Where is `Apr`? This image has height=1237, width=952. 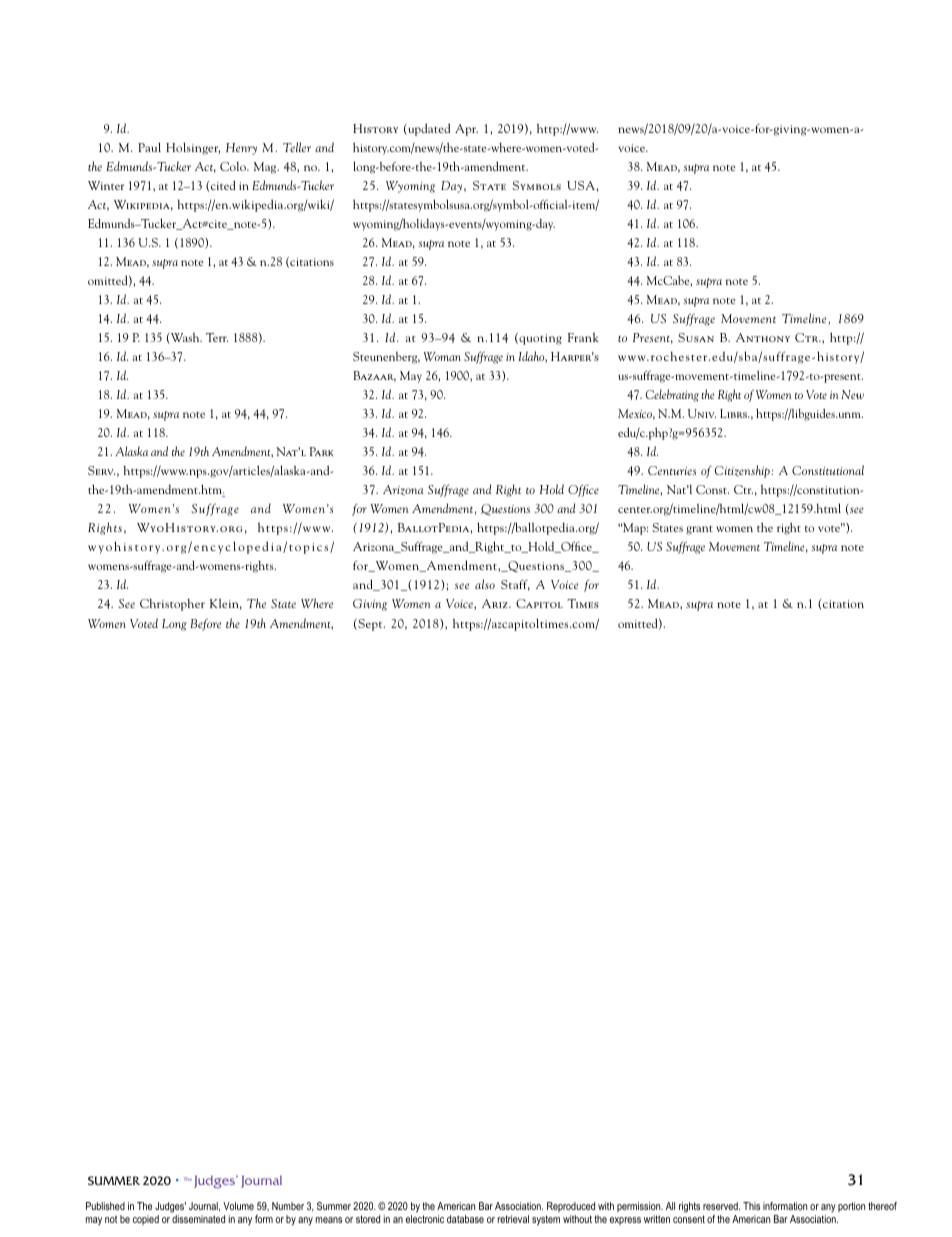
Apr is located at coordinates (466, 130).
